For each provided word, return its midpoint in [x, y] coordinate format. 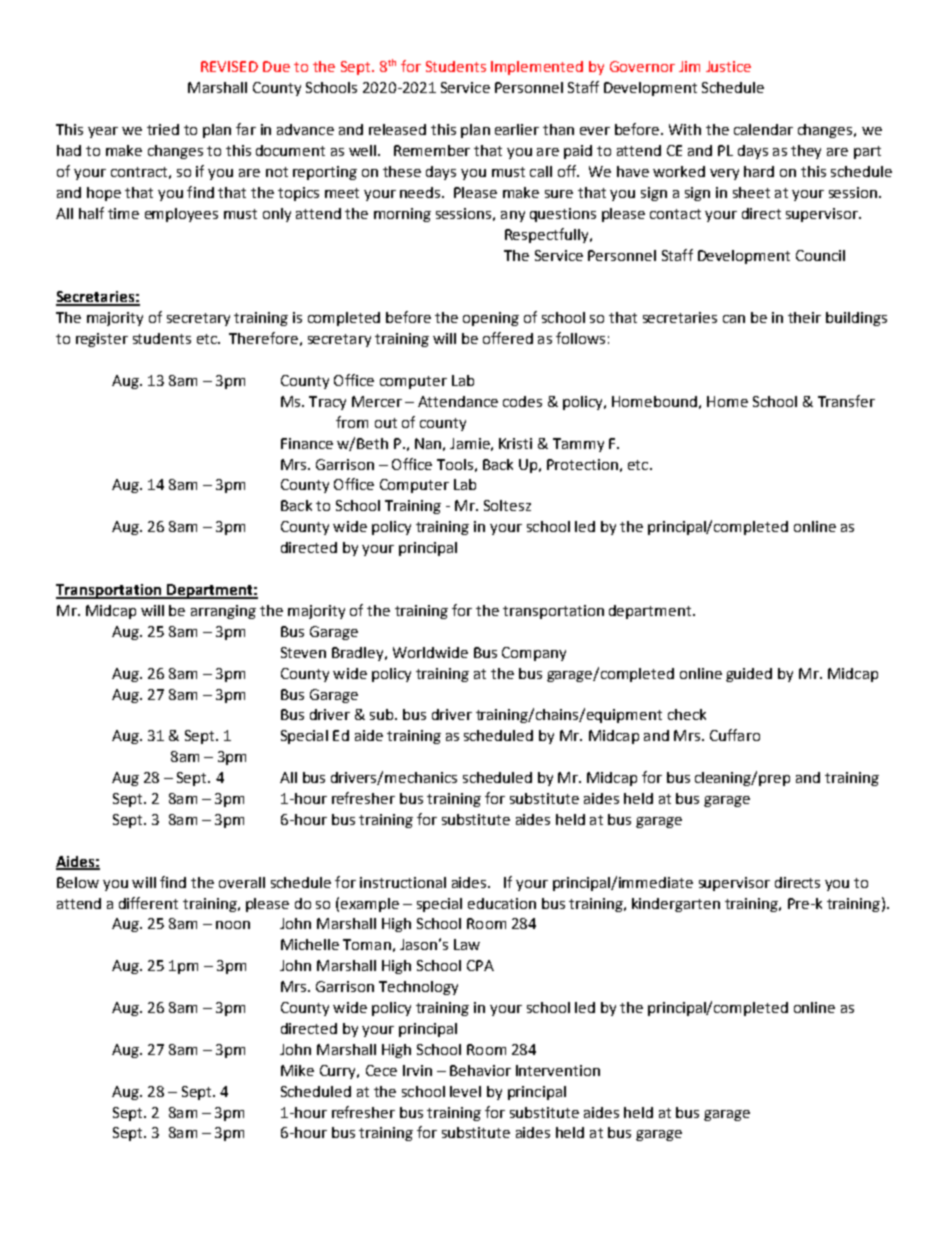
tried [163, 129]
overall [242, 882]
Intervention [558, 1070]
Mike [297, 1070]
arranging [223, 612]
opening [491, 319]
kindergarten [676, 905]
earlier [517, 129]
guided [749, 675]
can [734, 319]
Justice [728, 66]
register [102, 340]
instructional [403, 882]
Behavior [480, 1070]
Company [534, 654]
